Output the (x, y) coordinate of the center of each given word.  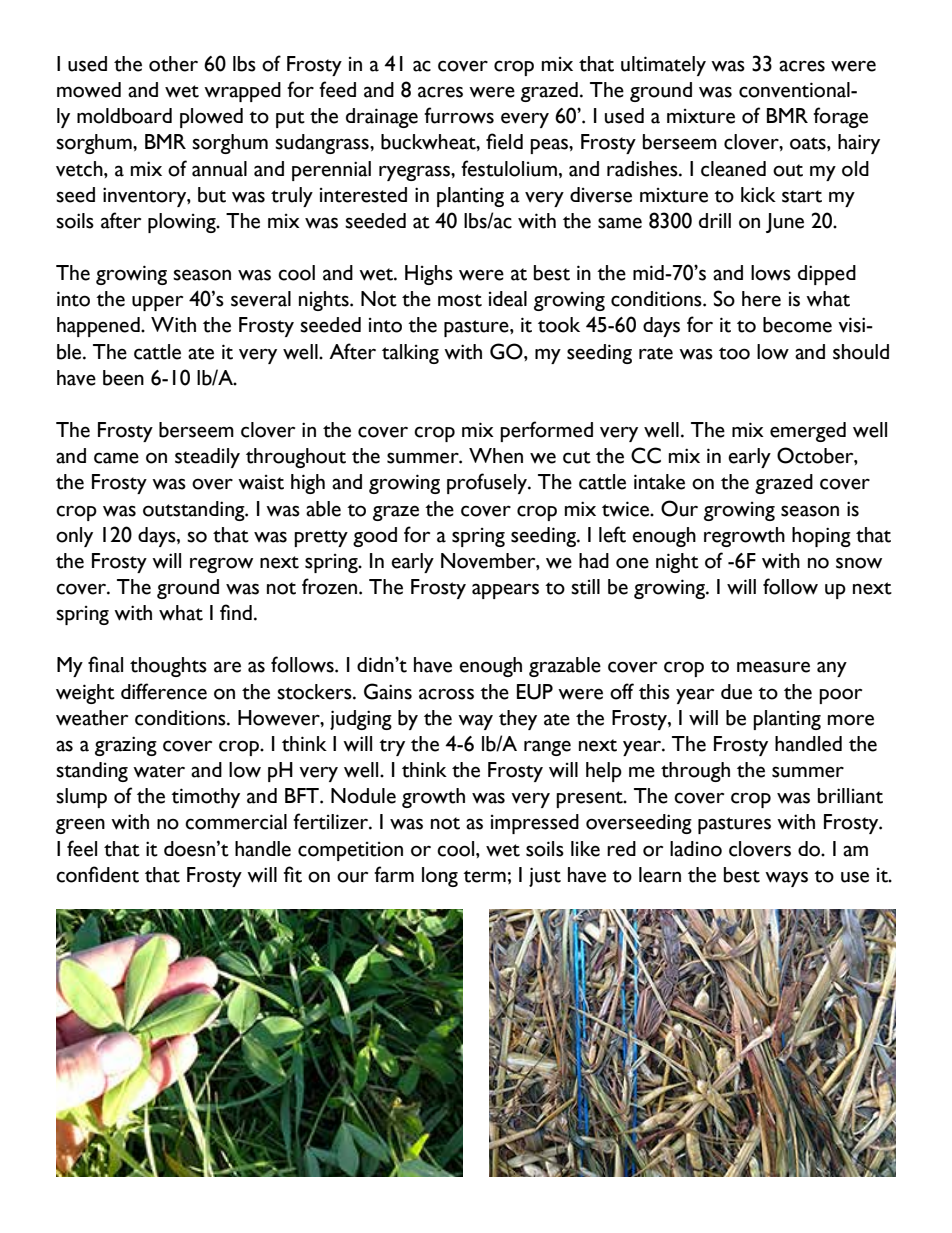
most (460, 300)
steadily (207, 458)
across (446, 694)
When (496, 456)
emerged (808, 432)
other (173, 64)
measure (773, 667)
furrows (459, 115)
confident (97, 874)
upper (157, 303)
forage (840, 117)
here (761, 299)
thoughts (168, 667)
